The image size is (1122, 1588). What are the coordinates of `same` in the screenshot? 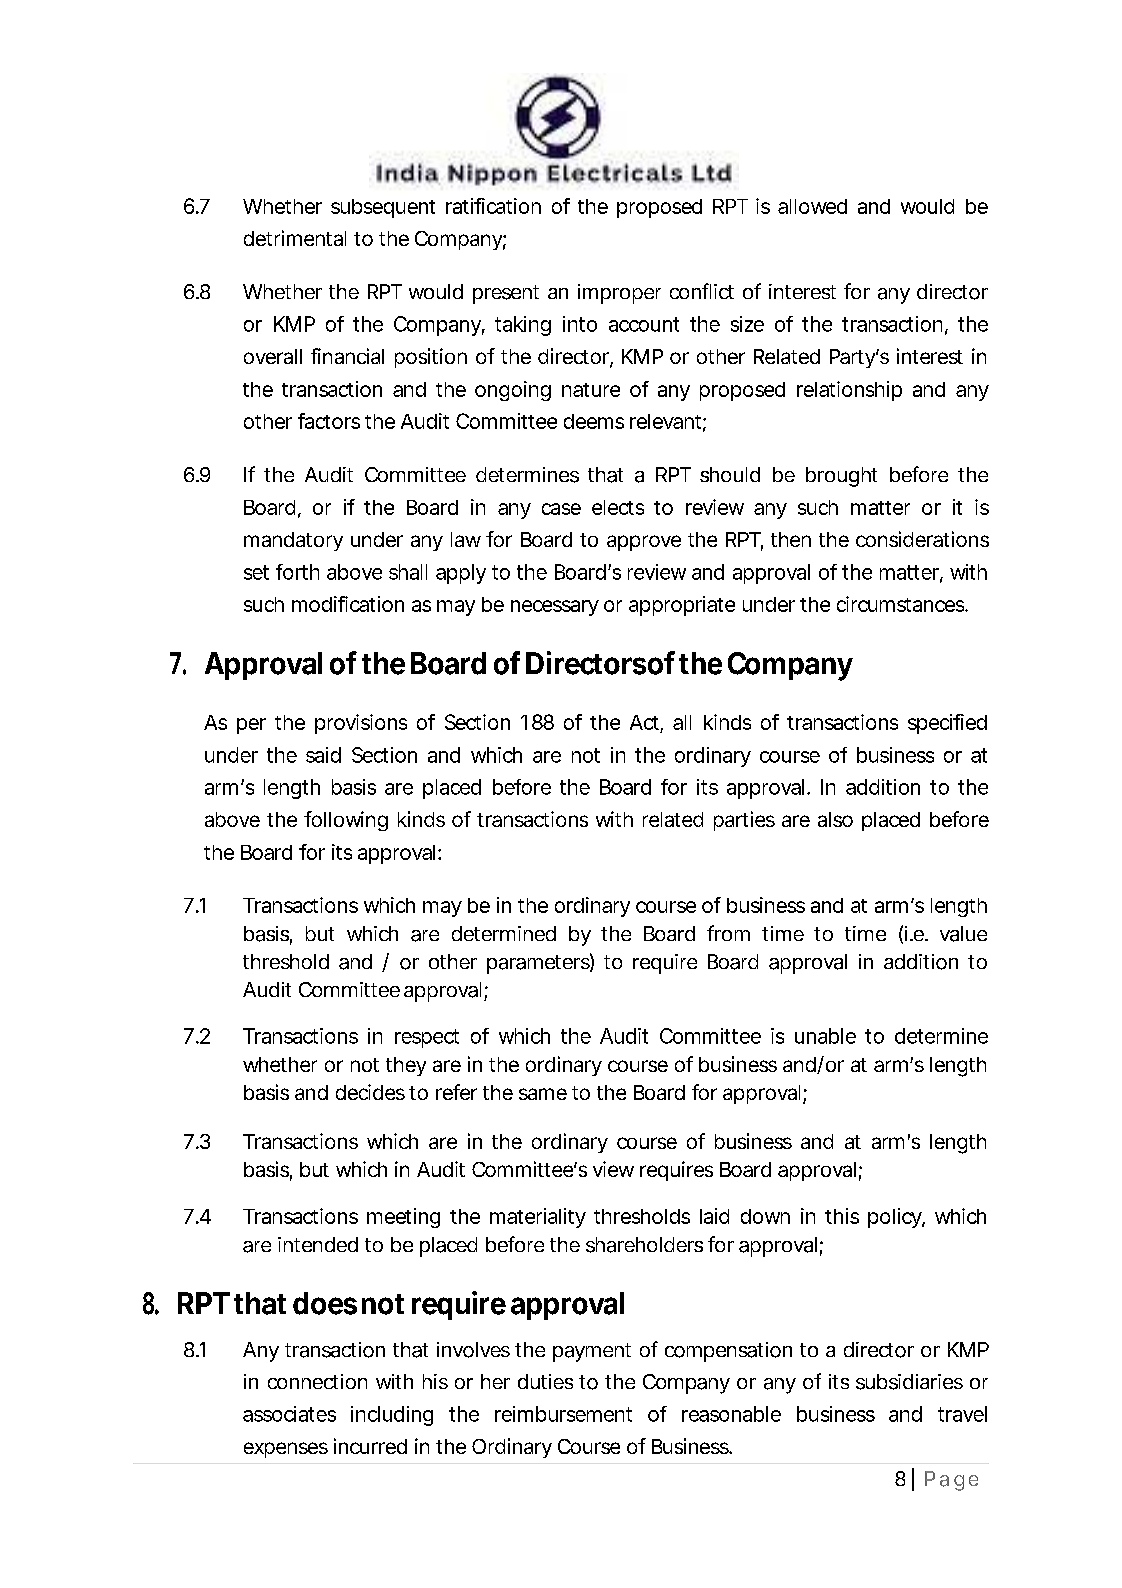 It's located at (543, 1094).
